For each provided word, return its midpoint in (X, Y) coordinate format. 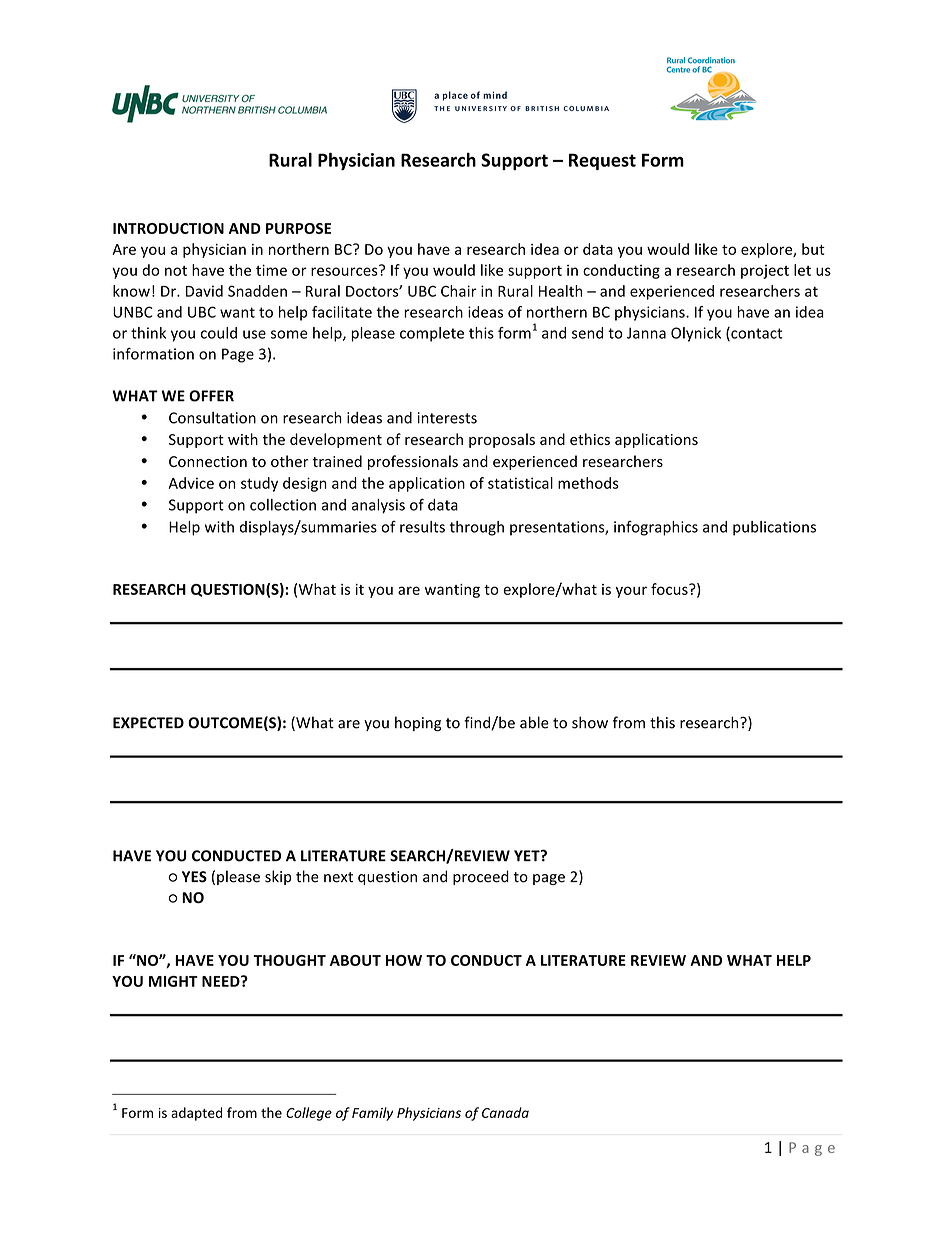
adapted (196, 1114)
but (813, 249)
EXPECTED (148, 723)
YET (528, 856)
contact (755, 334)
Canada (505, 1112)
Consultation (212, 418)
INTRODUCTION (168, 228)
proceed (481, 877)
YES (194, 877)
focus (670, 589)
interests (447, 418)
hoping (418, 723)
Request (602, 161)
